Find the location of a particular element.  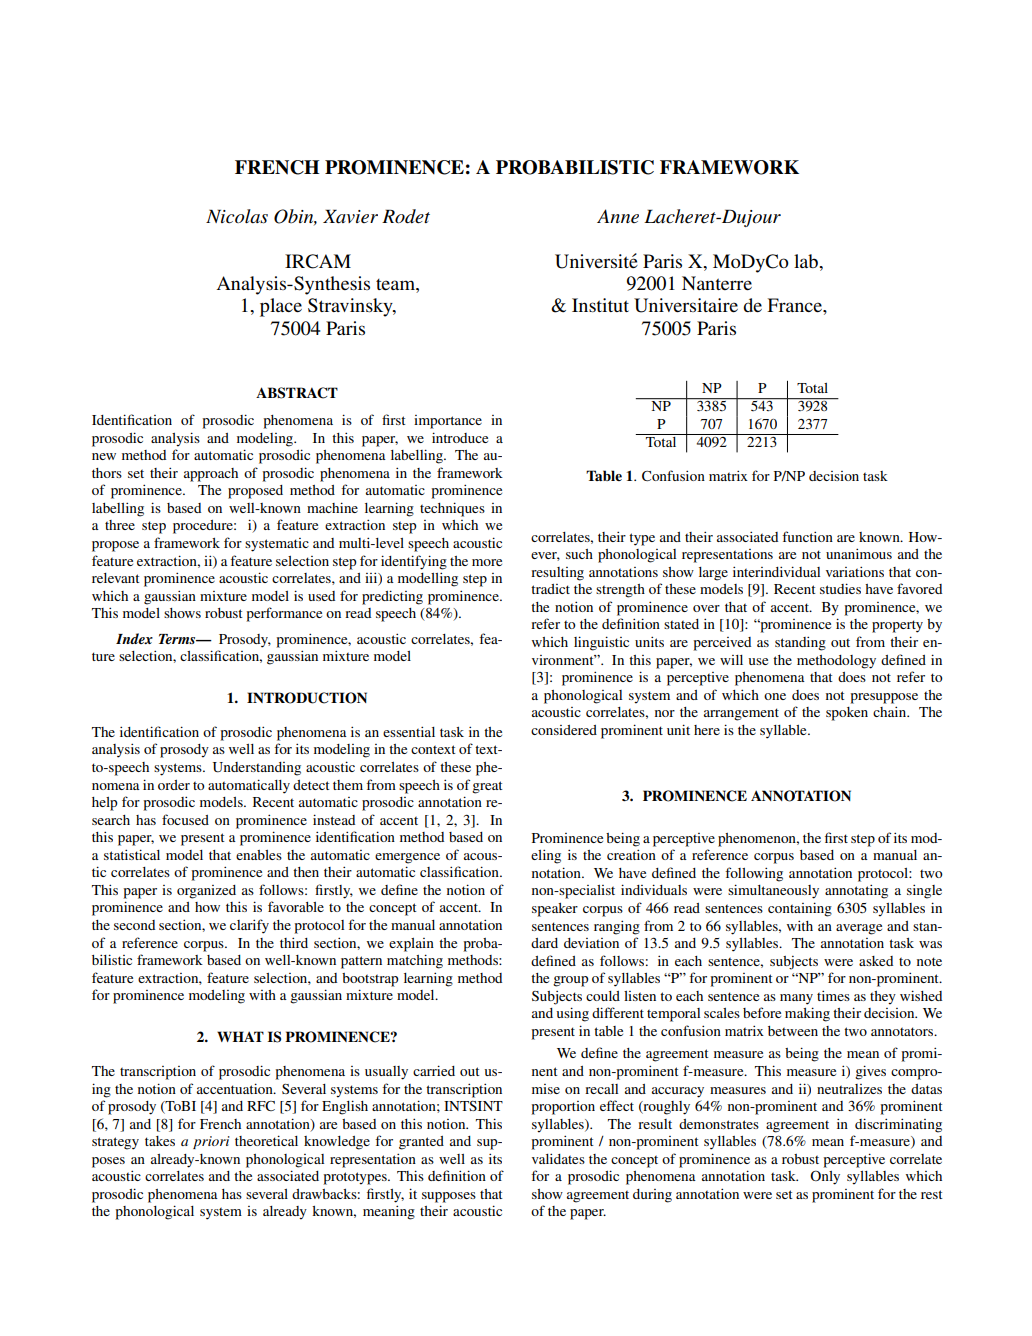

approach is located at coordinates (211, 475).
